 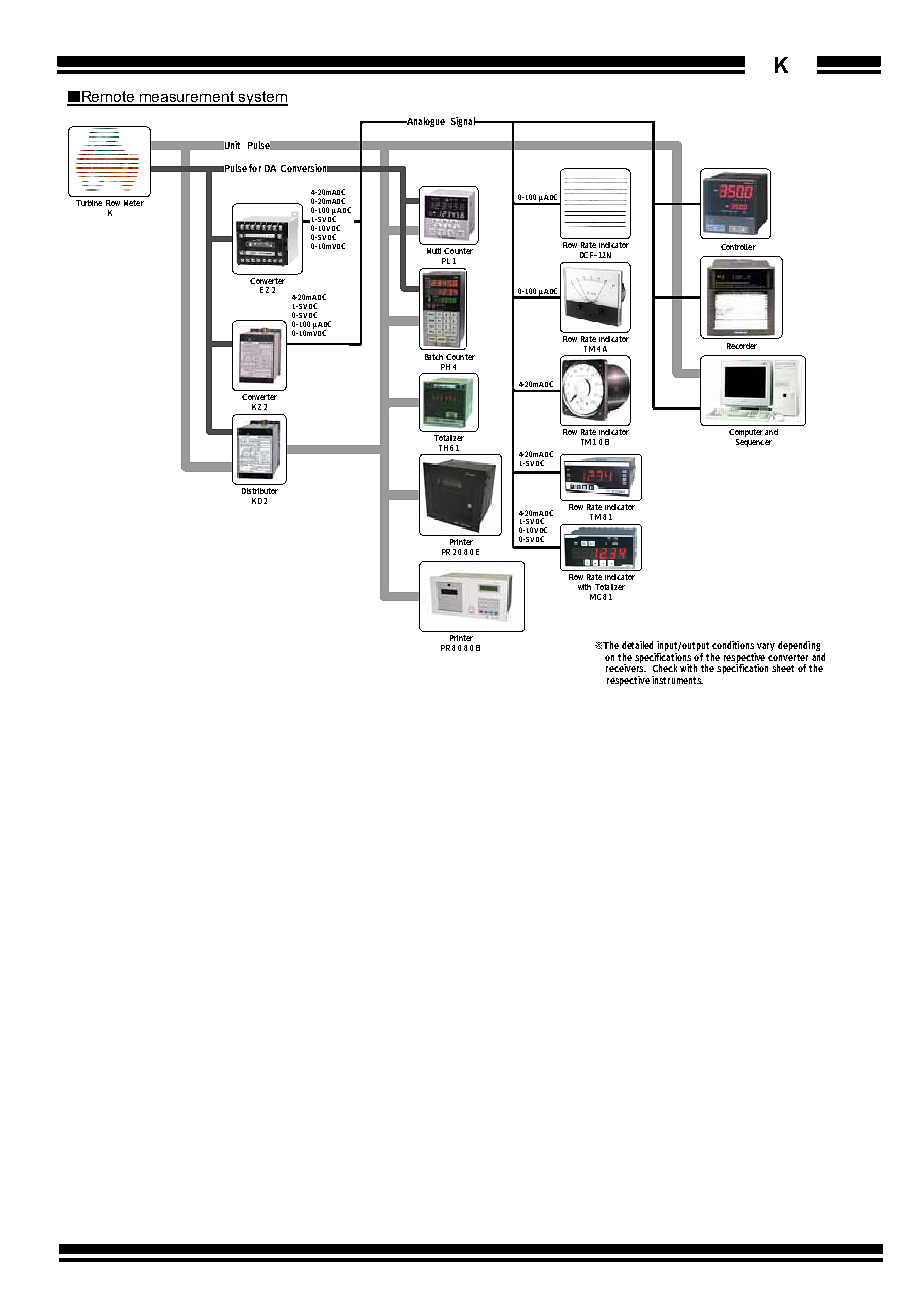 What do you see at coordinates (464, 122) in the page?
I see `Signal` at bounding box center [464, 122].
